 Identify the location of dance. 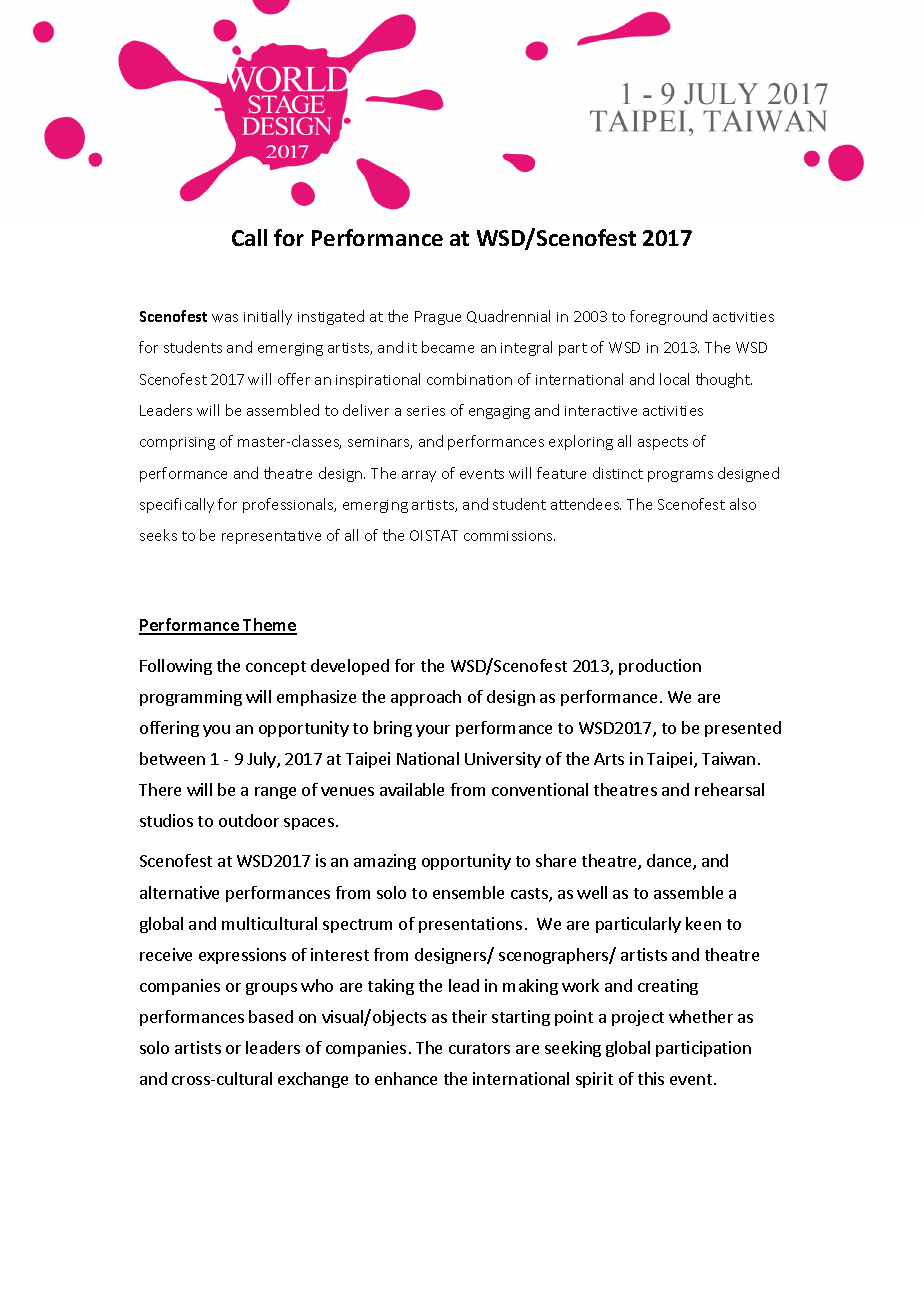
(670, 862).
